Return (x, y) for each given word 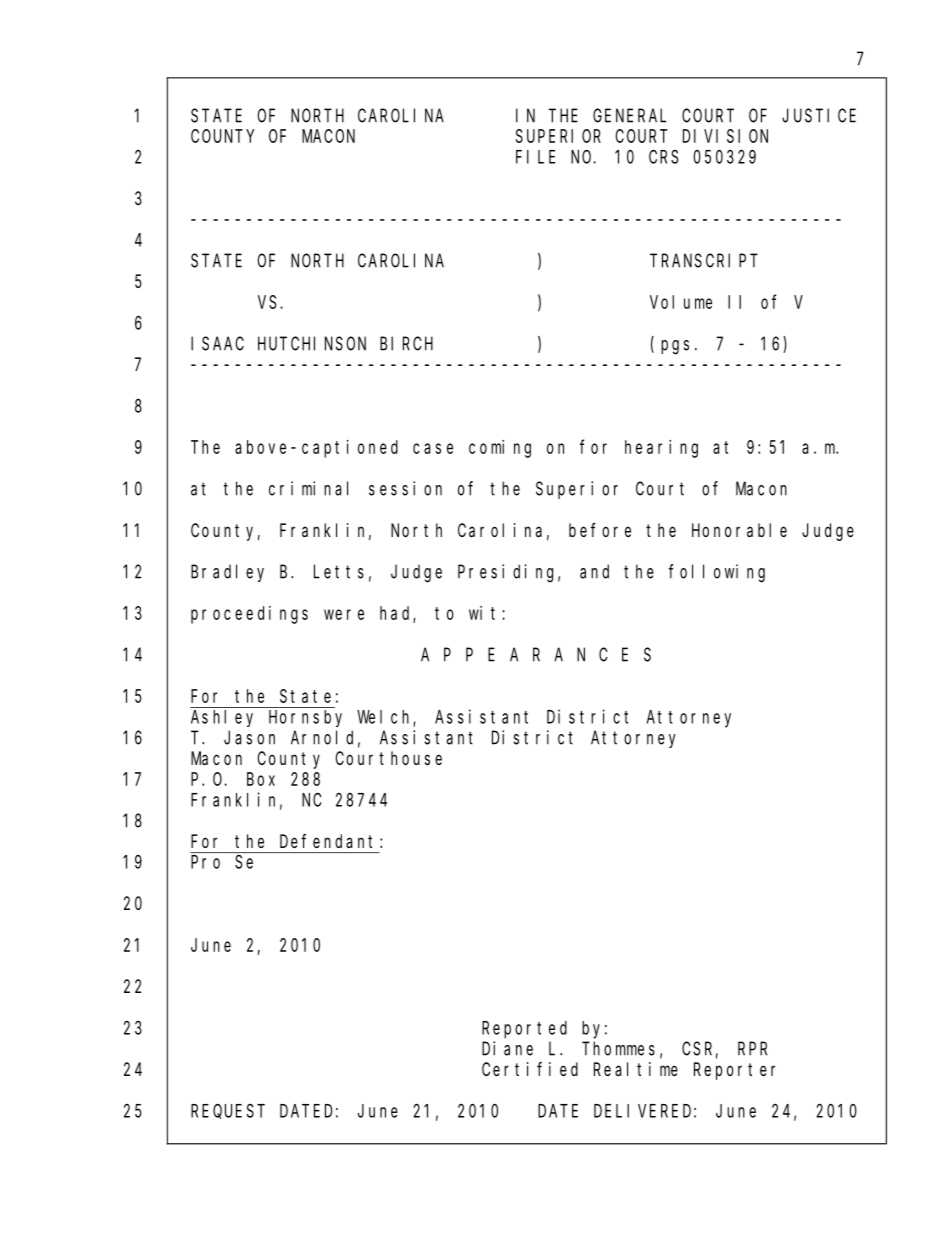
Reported (524, 1030)
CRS (663, 157)
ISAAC (217, 344)
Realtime (636, 1069)
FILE (535, 157)
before (600, 530)
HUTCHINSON (312, 344)
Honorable (739, 530)
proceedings (249, 615)
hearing (661, 449)
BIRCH (406, 344)
